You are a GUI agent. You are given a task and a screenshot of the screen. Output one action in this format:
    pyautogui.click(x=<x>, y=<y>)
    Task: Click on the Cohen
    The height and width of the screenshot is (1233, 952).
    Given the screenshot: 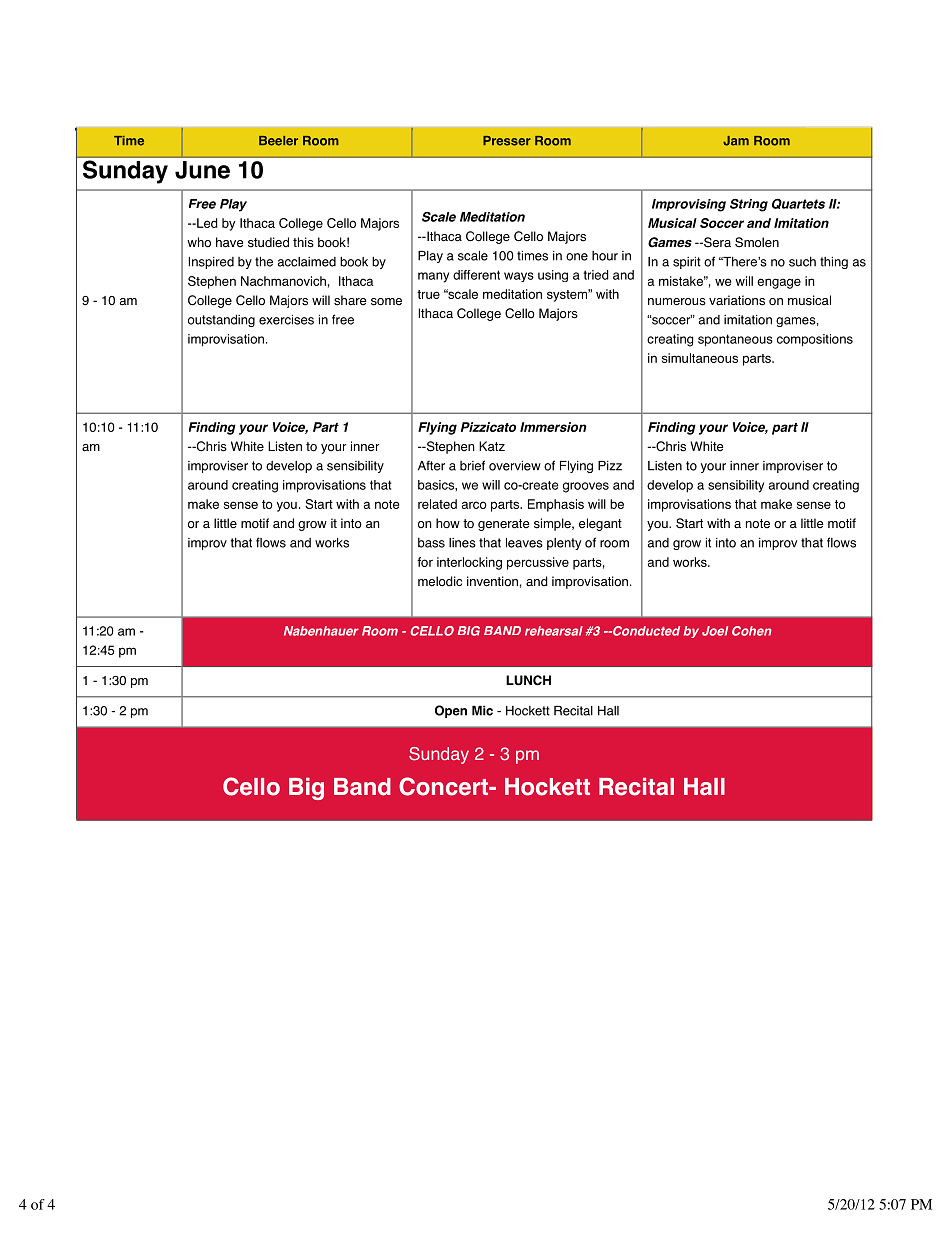 What is the action you would take?
    pyautogui.click(x=752, y=631)
